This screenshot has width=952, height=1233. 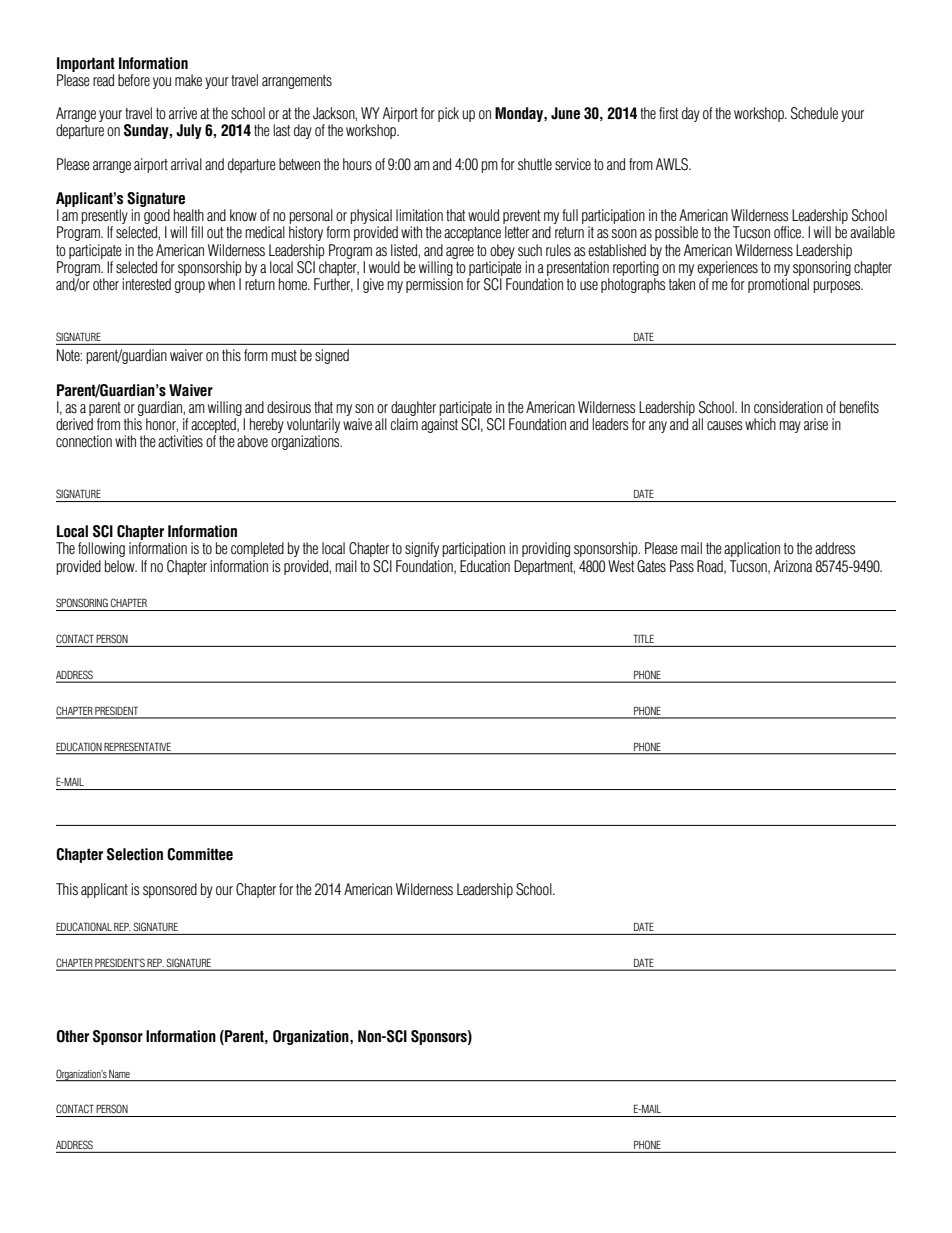 What do you see at coordinates (422, 549) in the screenshot?
I see `signify` at bounding box center [422, 549].
